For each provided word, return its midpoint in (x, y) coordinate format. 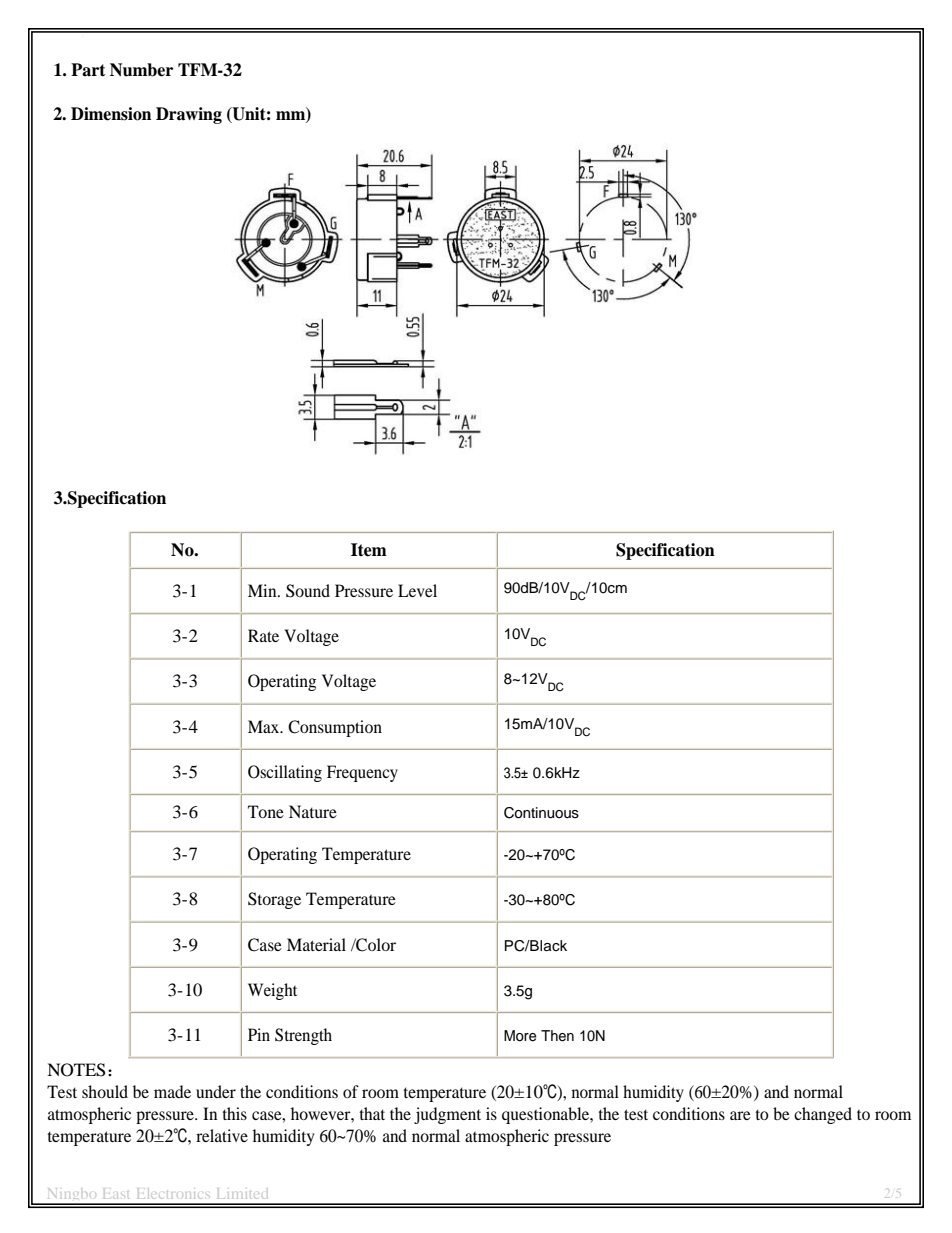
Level (417, 590)
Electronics (173, 1193)
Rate (263, 635)
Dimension (111, 114)
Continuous (541, 813)
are (740, 1115)
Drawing (189, 115)
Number (141, 70)
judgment (447, 1115)
